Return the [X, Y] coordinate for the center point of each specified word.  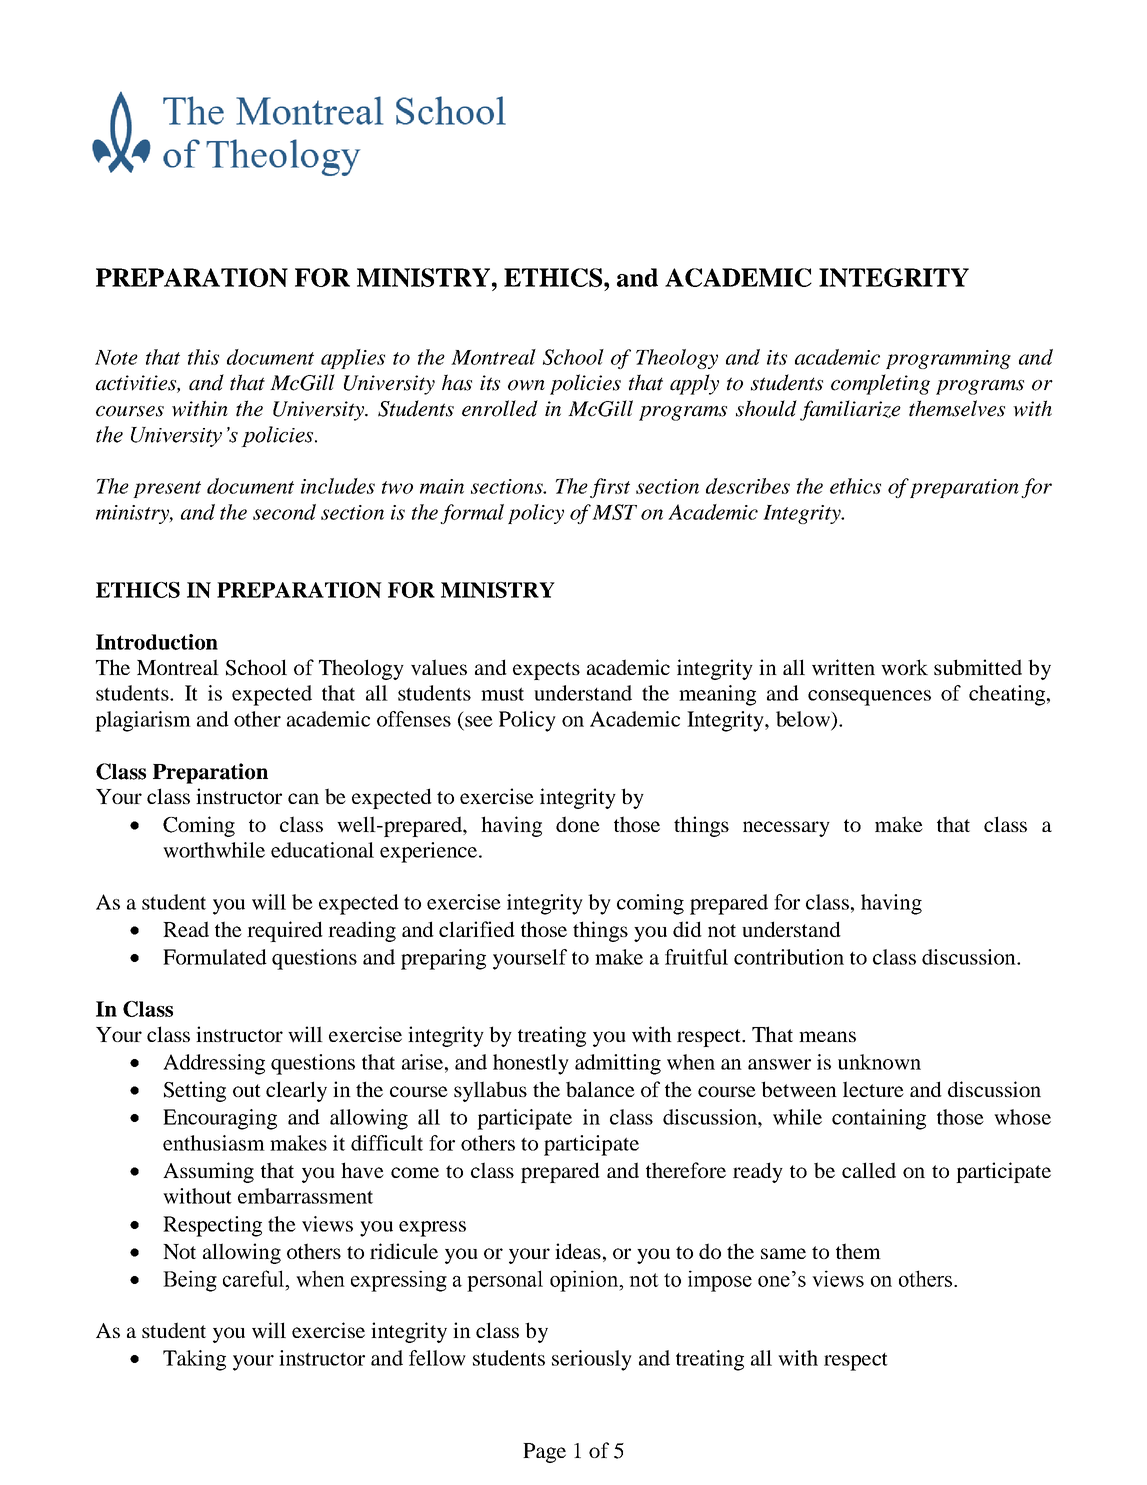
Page [544, 1453]
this [203, 357]
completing [880, 384]
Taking [194, 1360]
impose [720, 1281]
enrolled [500, 408]
